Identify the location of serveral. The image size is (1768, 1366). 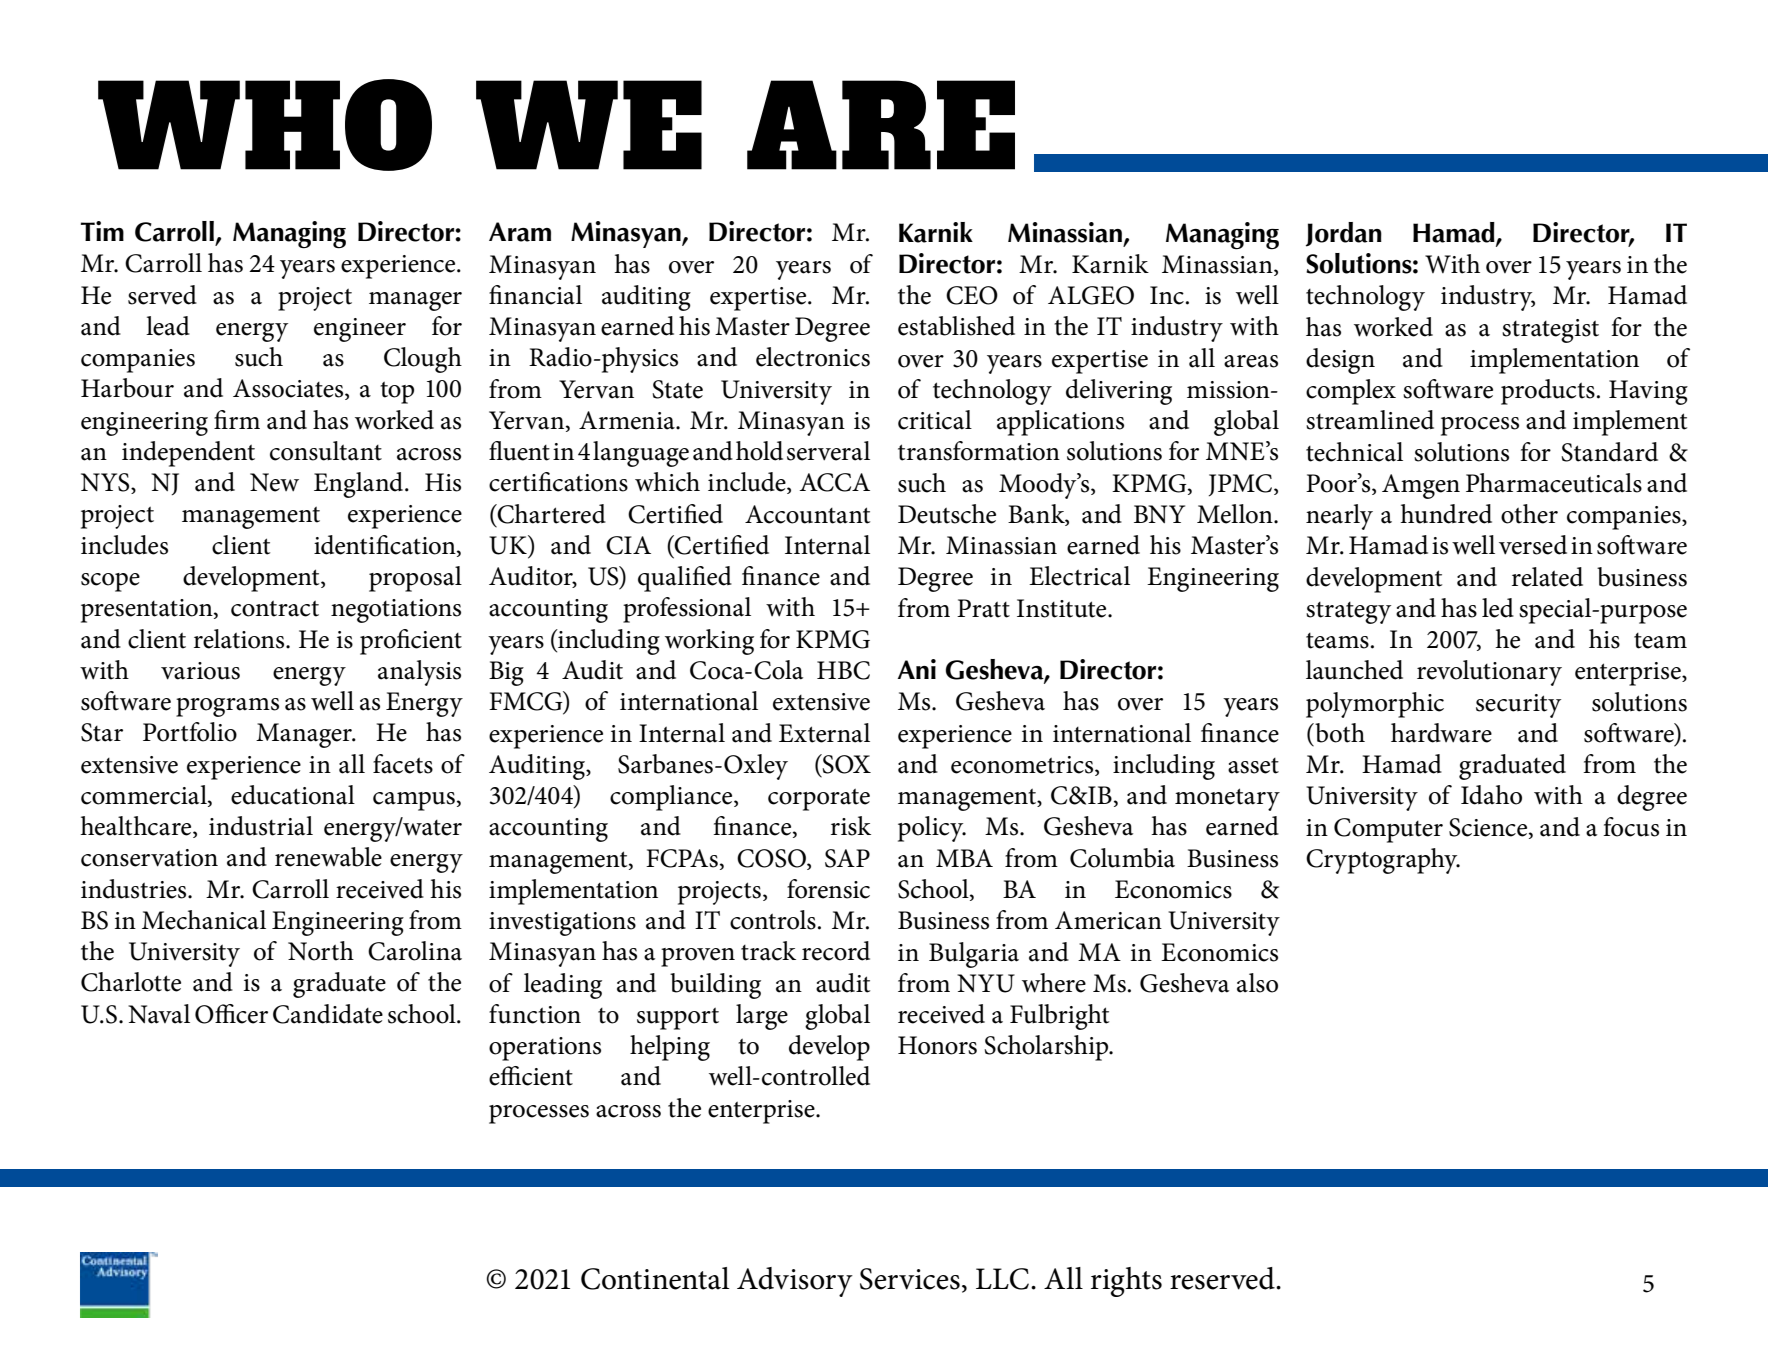
(828, 451).
